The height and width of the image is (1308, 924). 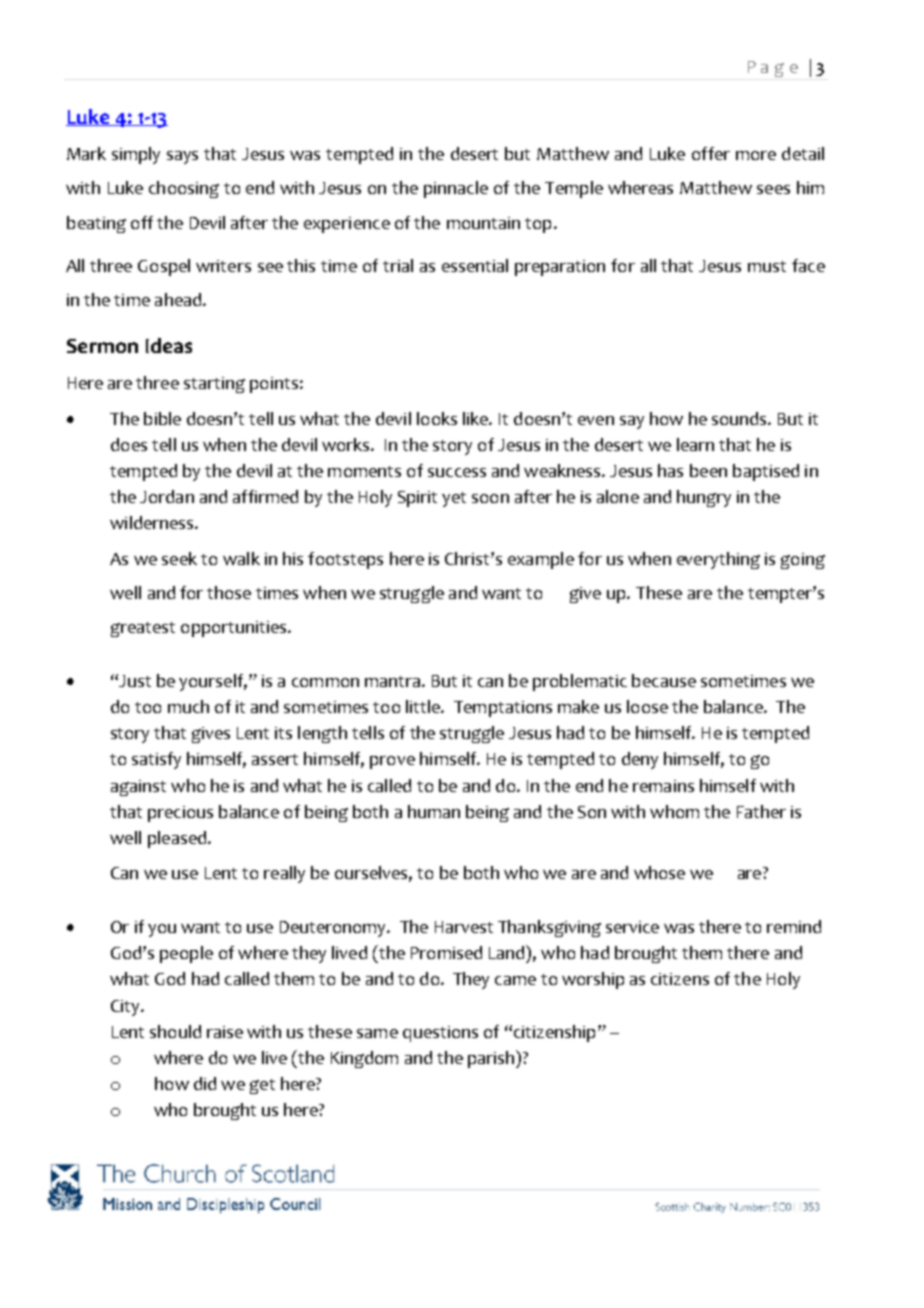 I want to click on Page, so click(x=773, y=69).
